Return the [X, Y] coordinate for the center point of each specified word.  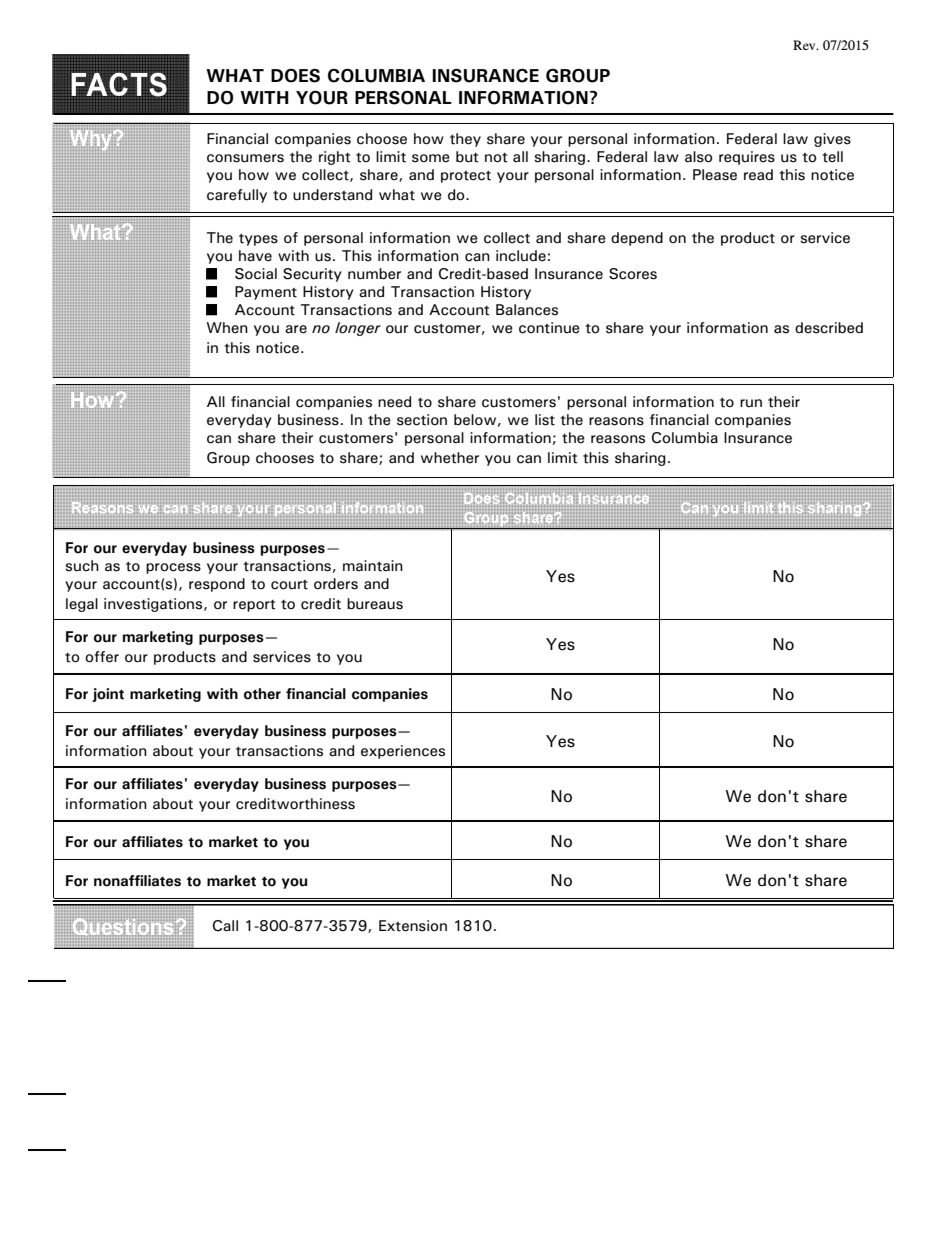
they [465, 140]
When [227, 328]
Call [225, 926]
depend [637, 239]
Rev [805, 45]
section [422, 420]
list [545, 420]
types [258, 239]
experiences [403, 752]
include [521, 256]
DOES [295, 76]
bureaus [375, 604]
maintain [373, 566]
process [173, 568]
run [751, 403]
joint [108, 695]
